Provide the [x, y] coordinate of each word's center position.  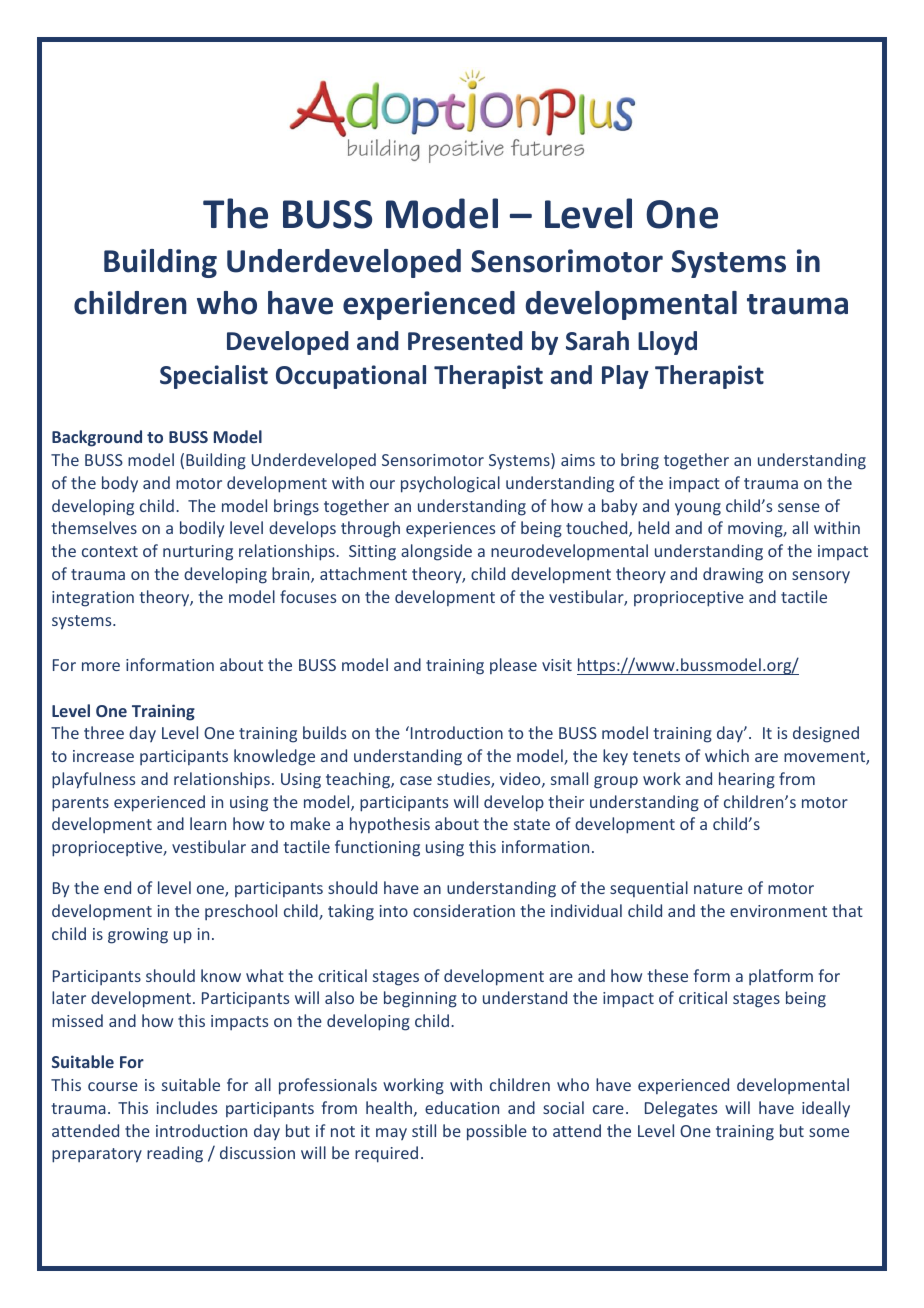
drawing [733, 575]
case [416, 780]
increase [103, 756]
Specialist [214, 377]
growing [138, 936]
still [424, 1130]
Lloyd [667, 343]
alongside [436, 552]
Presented [465, 341]
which [727, 755]
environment [778, 911]
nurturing [198, 553]
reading [175, 1154]
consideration [464, 910]
